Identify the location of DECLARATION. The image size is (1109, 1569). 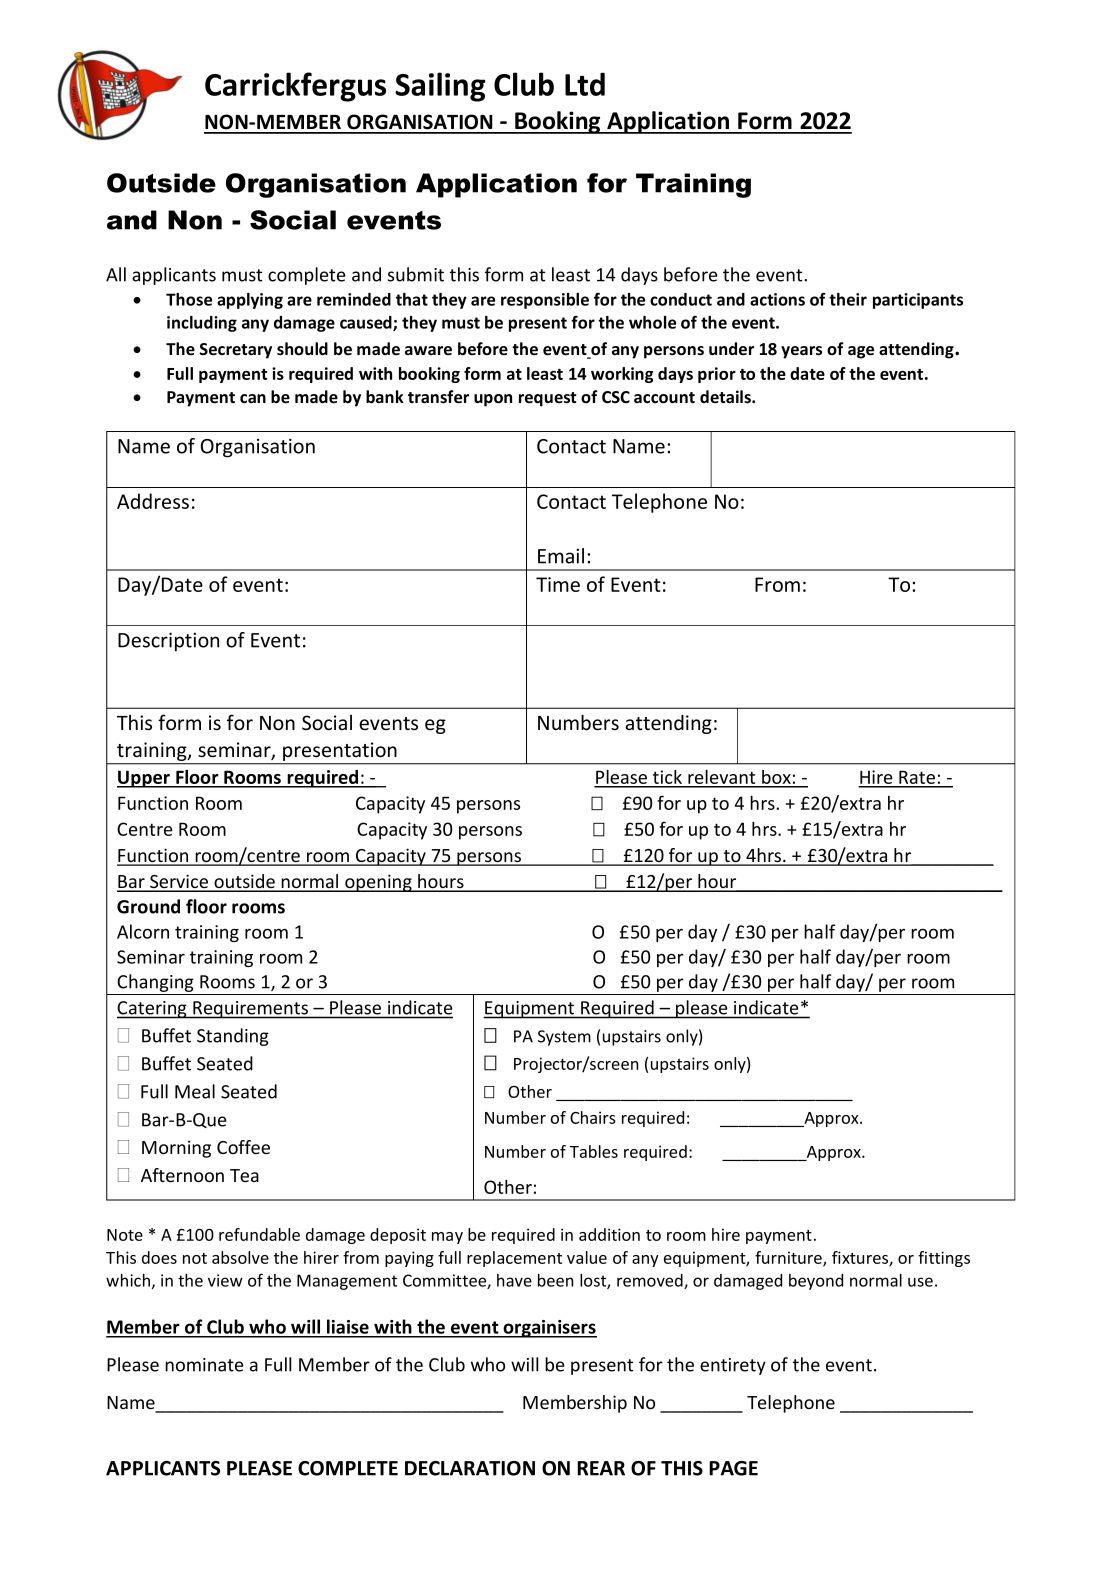
(470, 1468).
